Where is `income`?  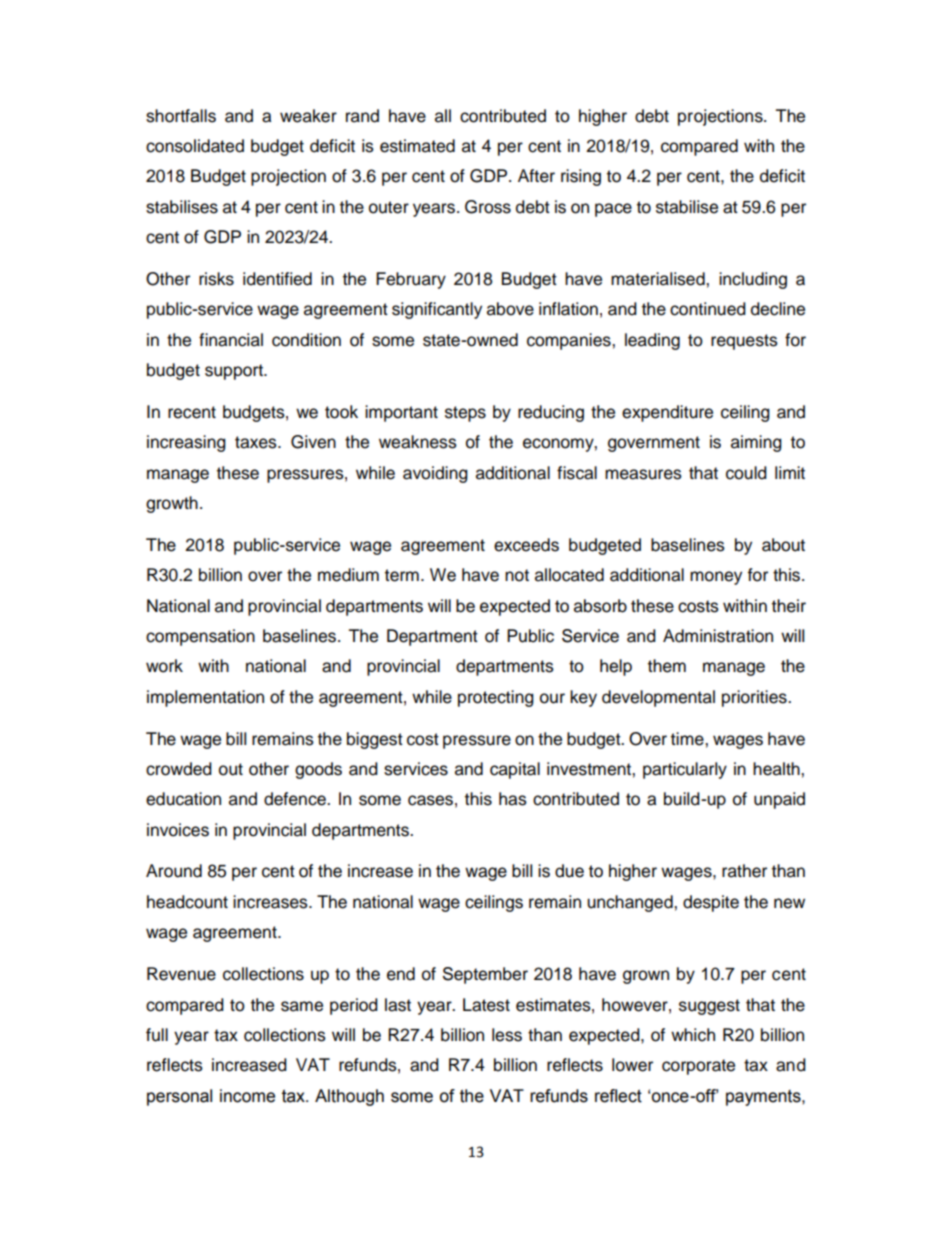 income is located at coordinates (247, 1096).
